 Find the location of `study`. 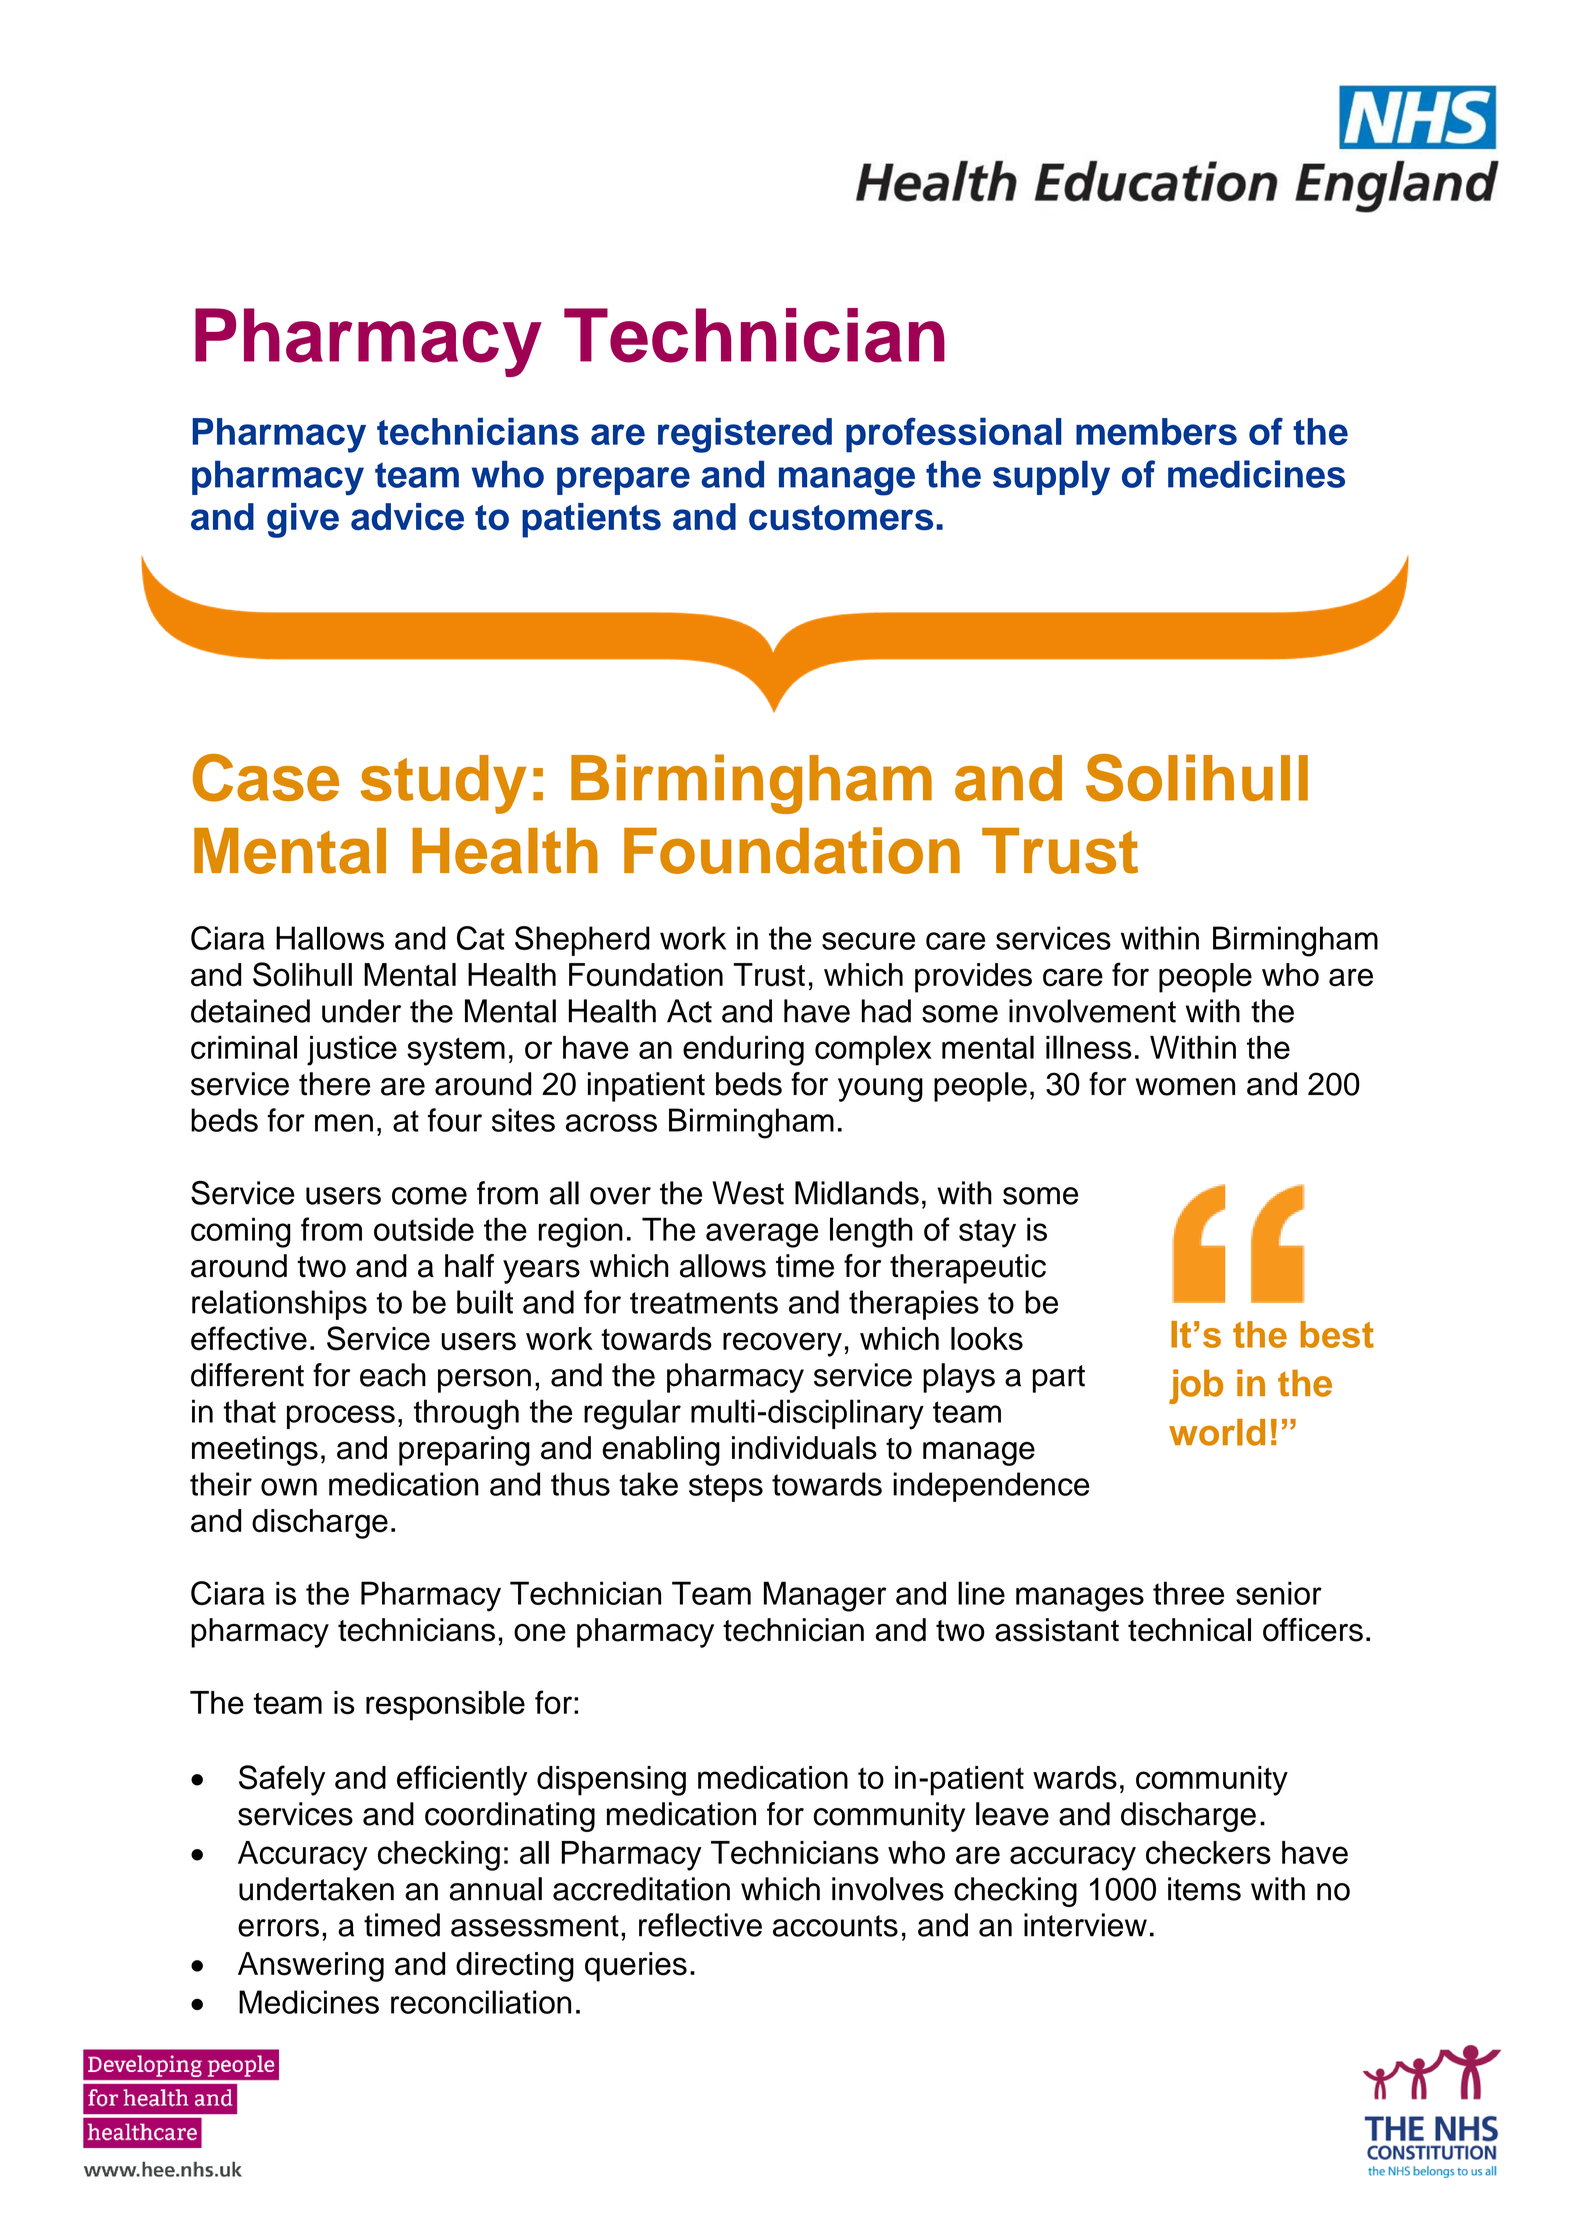

study is located at coordinates (443, 784).
